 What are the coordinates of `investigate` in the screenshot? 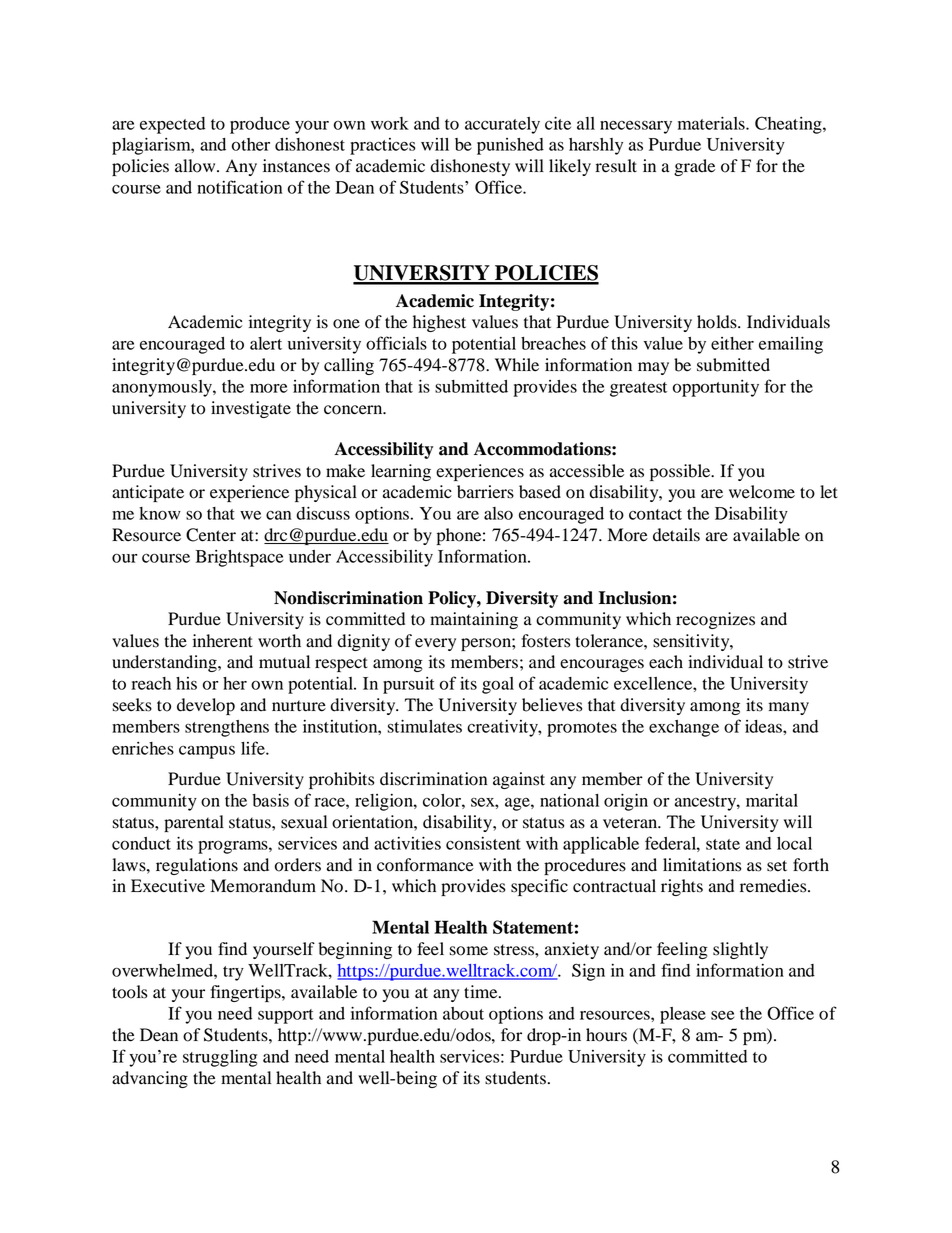 It's located at (251, 409).
